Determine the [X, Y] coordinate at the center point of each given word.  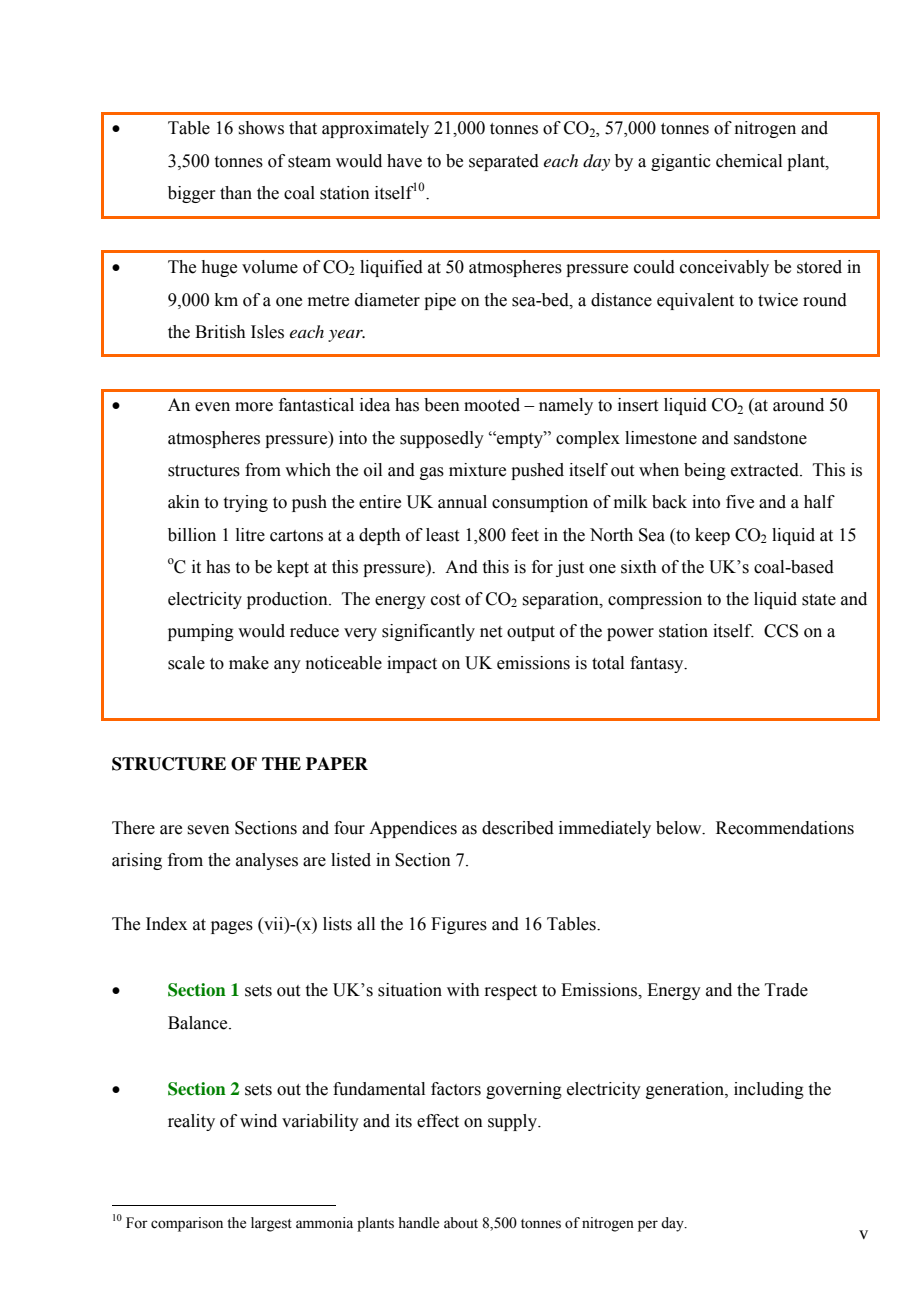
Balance [199, 1023]
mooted [492, 405]
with [463, 990]
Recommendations [785, 828]
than [236, 193]
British [220, 332]
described [518, 828]
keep [712, 536]
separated [504, 162]
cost [445, 600]
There [133, 828]
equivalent [695, 301]
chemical [749, 161]
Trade [786, 990]
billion [192, 535]
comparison [187, 1224]
